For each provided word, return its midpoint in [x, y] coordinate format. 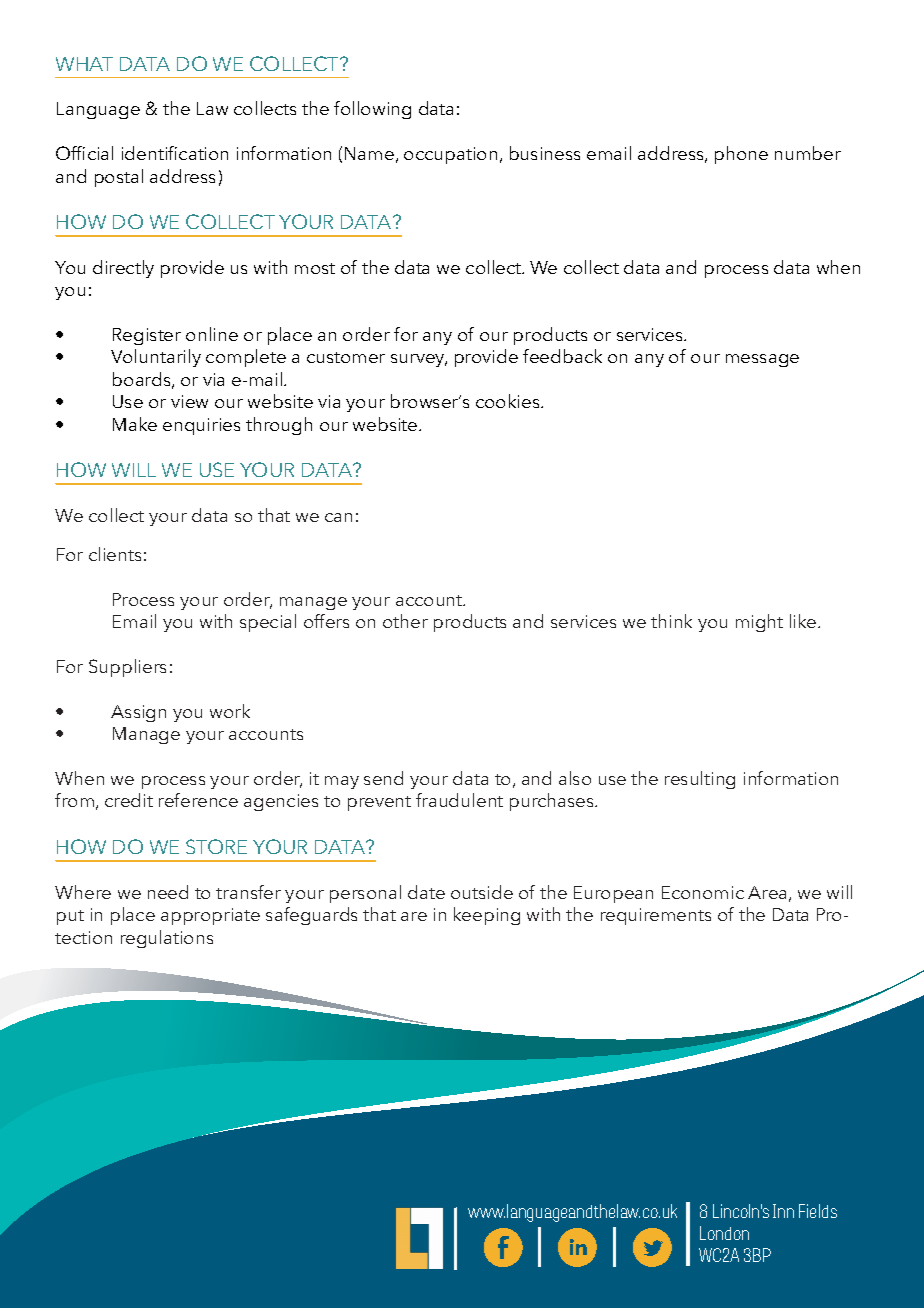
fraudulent [459, 800]
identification [175, 153]
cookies [509, 401]
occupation [450, 155]
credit [129, 800]
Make [135, 424]
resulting [700, 780]
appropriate [210, 916]
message [762, 360]
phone [741, 155]
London [724, 1233]
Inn [783, 1211]
